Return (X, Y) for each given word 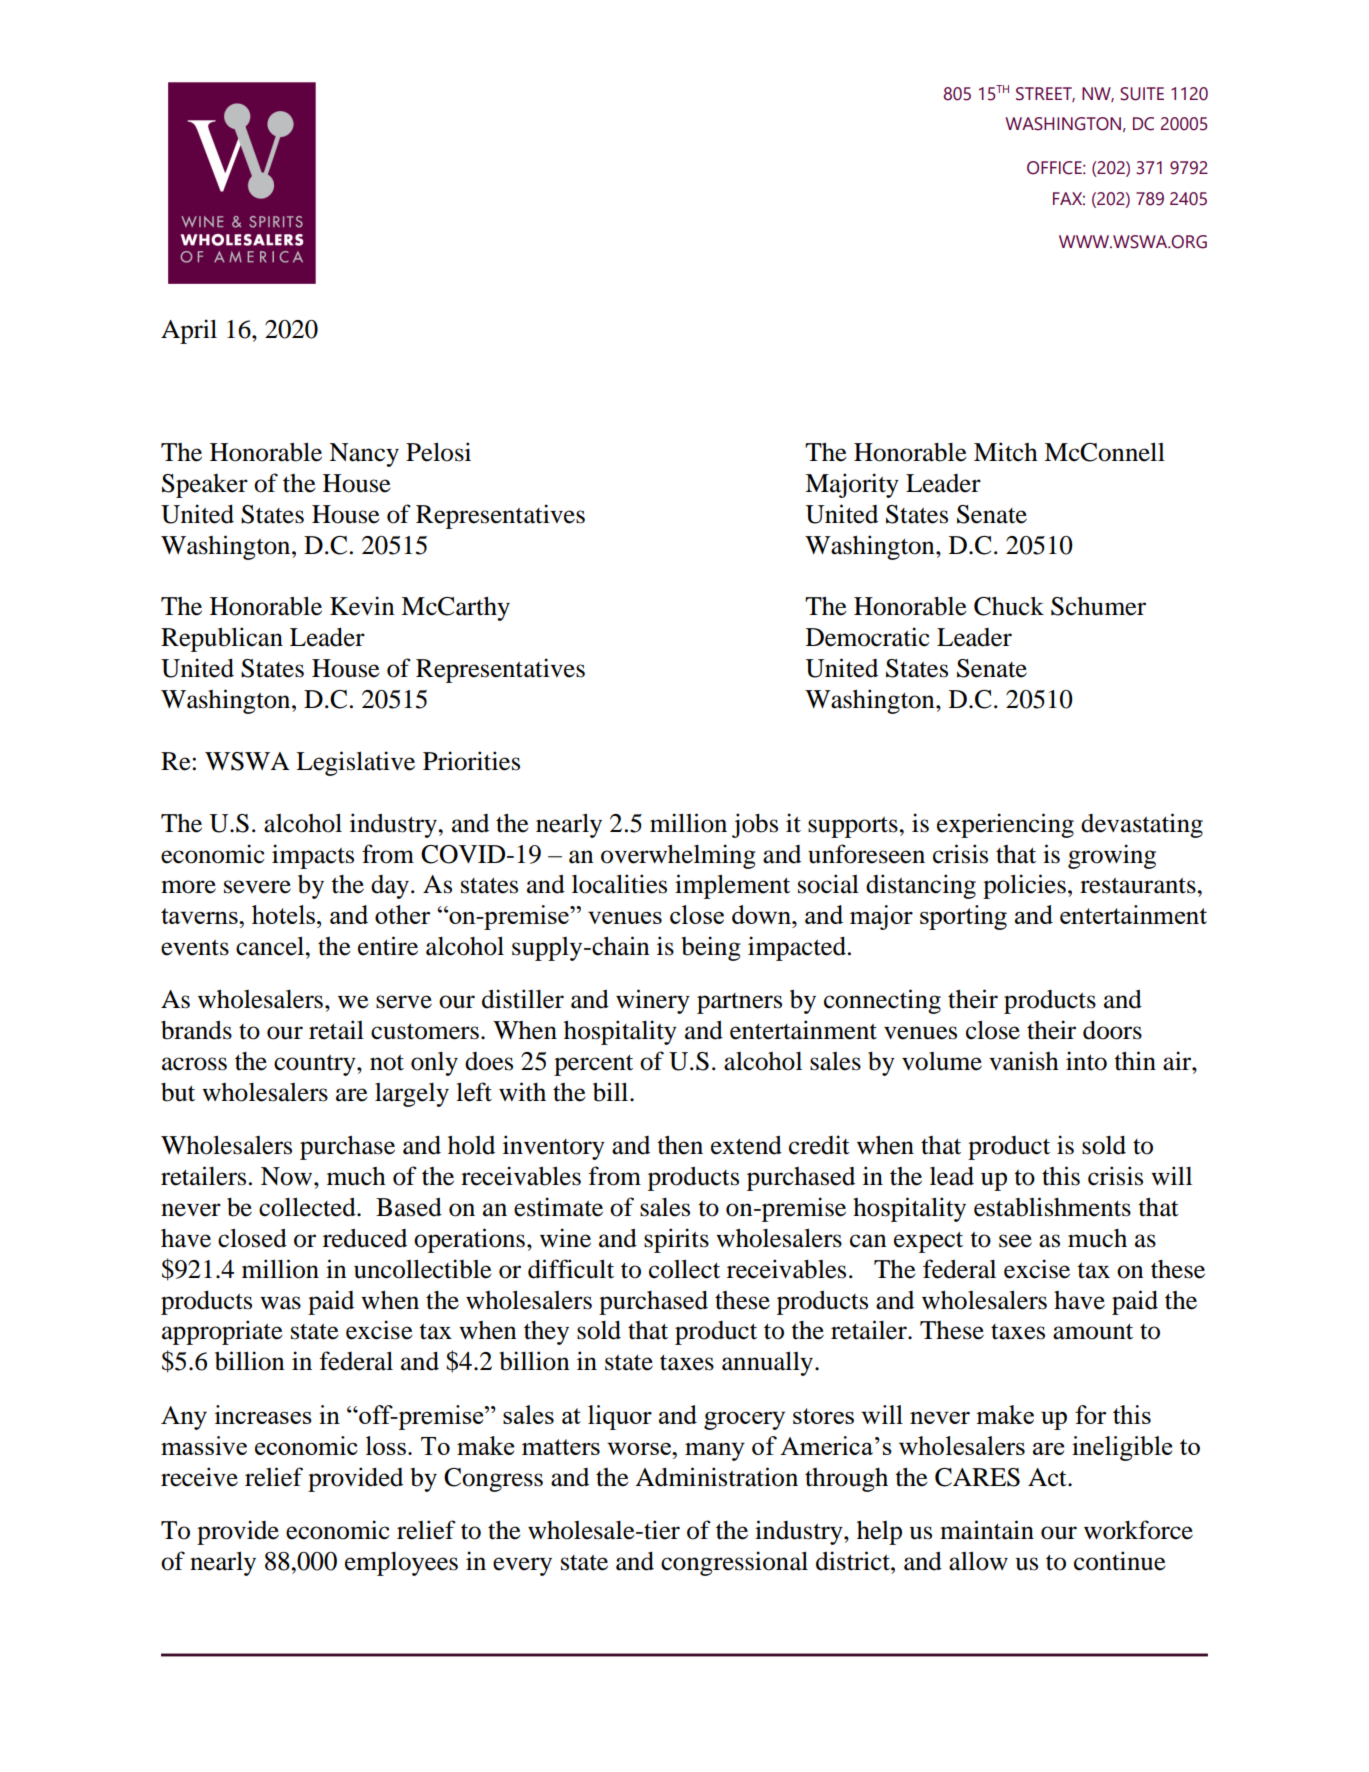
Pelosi (438, 452)
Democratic (868, 637)
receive (199, 1477)
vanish (1024, 1061)
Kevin (362, 606)
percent (593, 1065)
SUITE (1142, 94)
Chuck (1009, 606)
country (316, 1065)
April (189, 331)
